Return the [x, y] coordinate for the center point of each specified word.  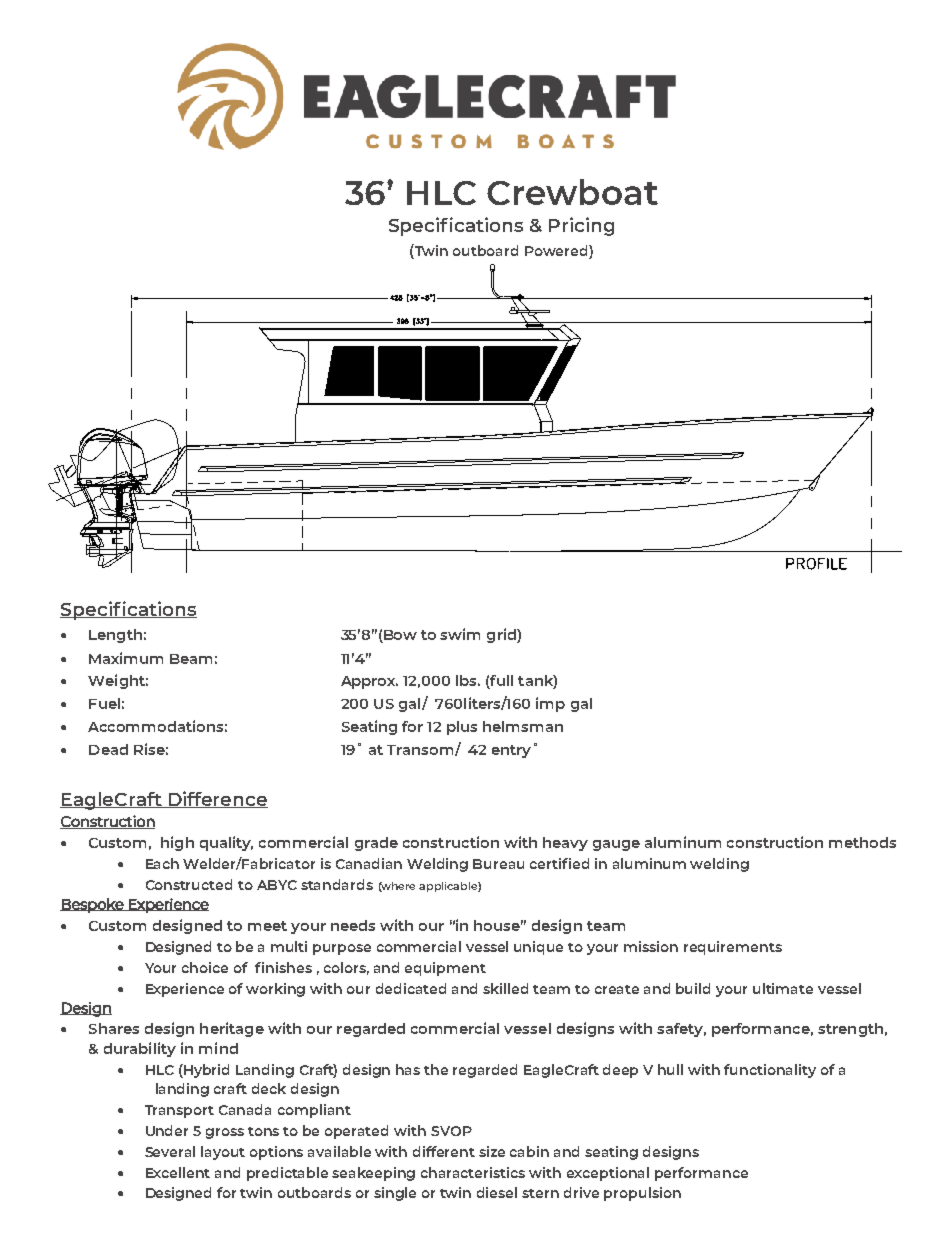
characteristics [473, 1172]
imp [550, 704]
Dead [108, 749]
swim [460, 634]
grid [502, 635]
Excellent [178, 1172]
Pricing [581, 226]
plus [462, 728]
